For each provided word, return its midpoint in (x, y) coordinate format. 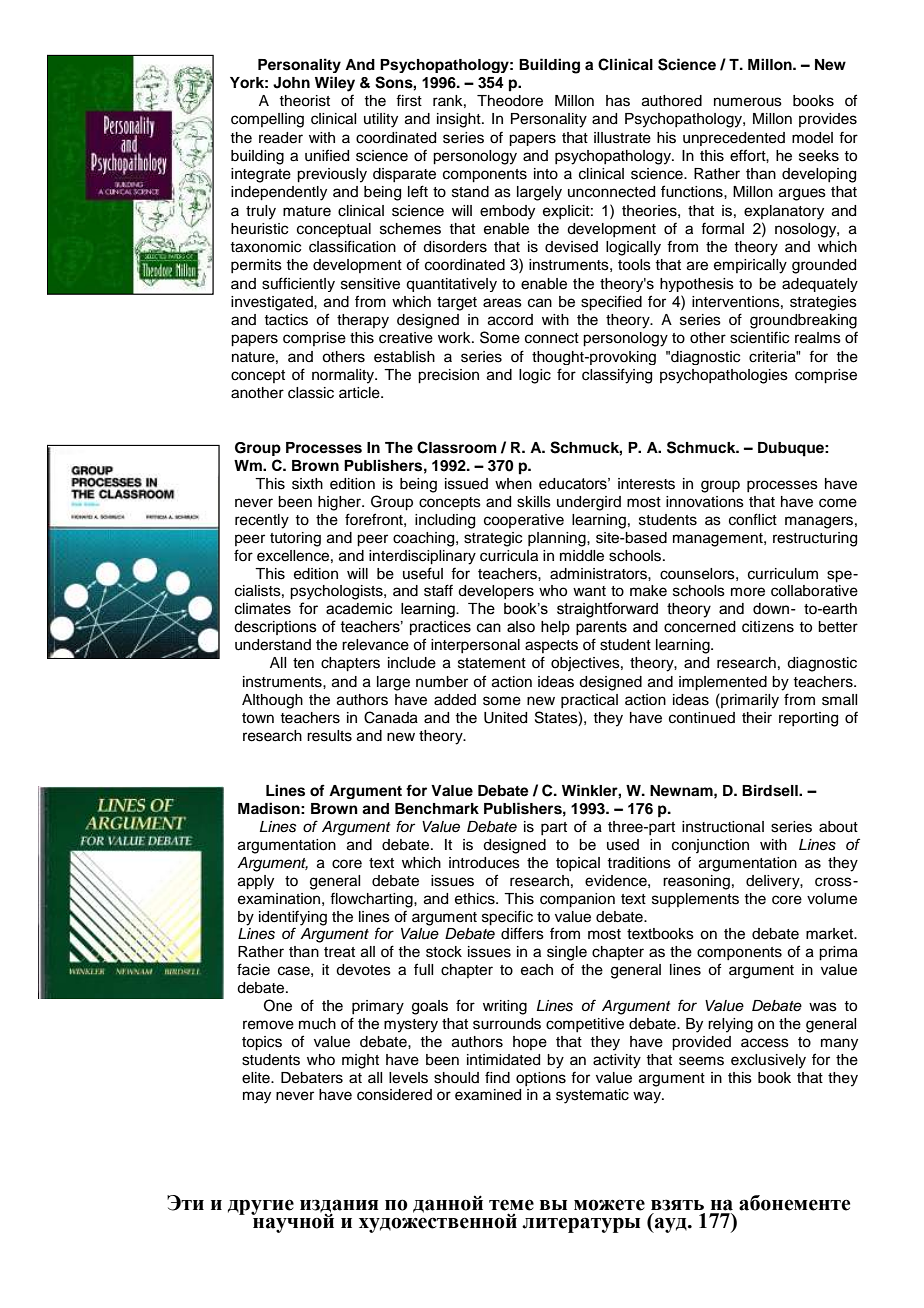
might (360, 1061)
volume (832, 899)
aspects (551, 646)
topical (578, 864)
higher (340, 503)
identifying (293, 918)
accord (510, 320)
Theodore (510, 101)
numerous (748, 102)
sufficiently (298, 284)
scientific (759, 337)
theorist (304, 101)
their (757, 718)
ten (303, 663)
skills (534, 502)
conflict (753, 519)
